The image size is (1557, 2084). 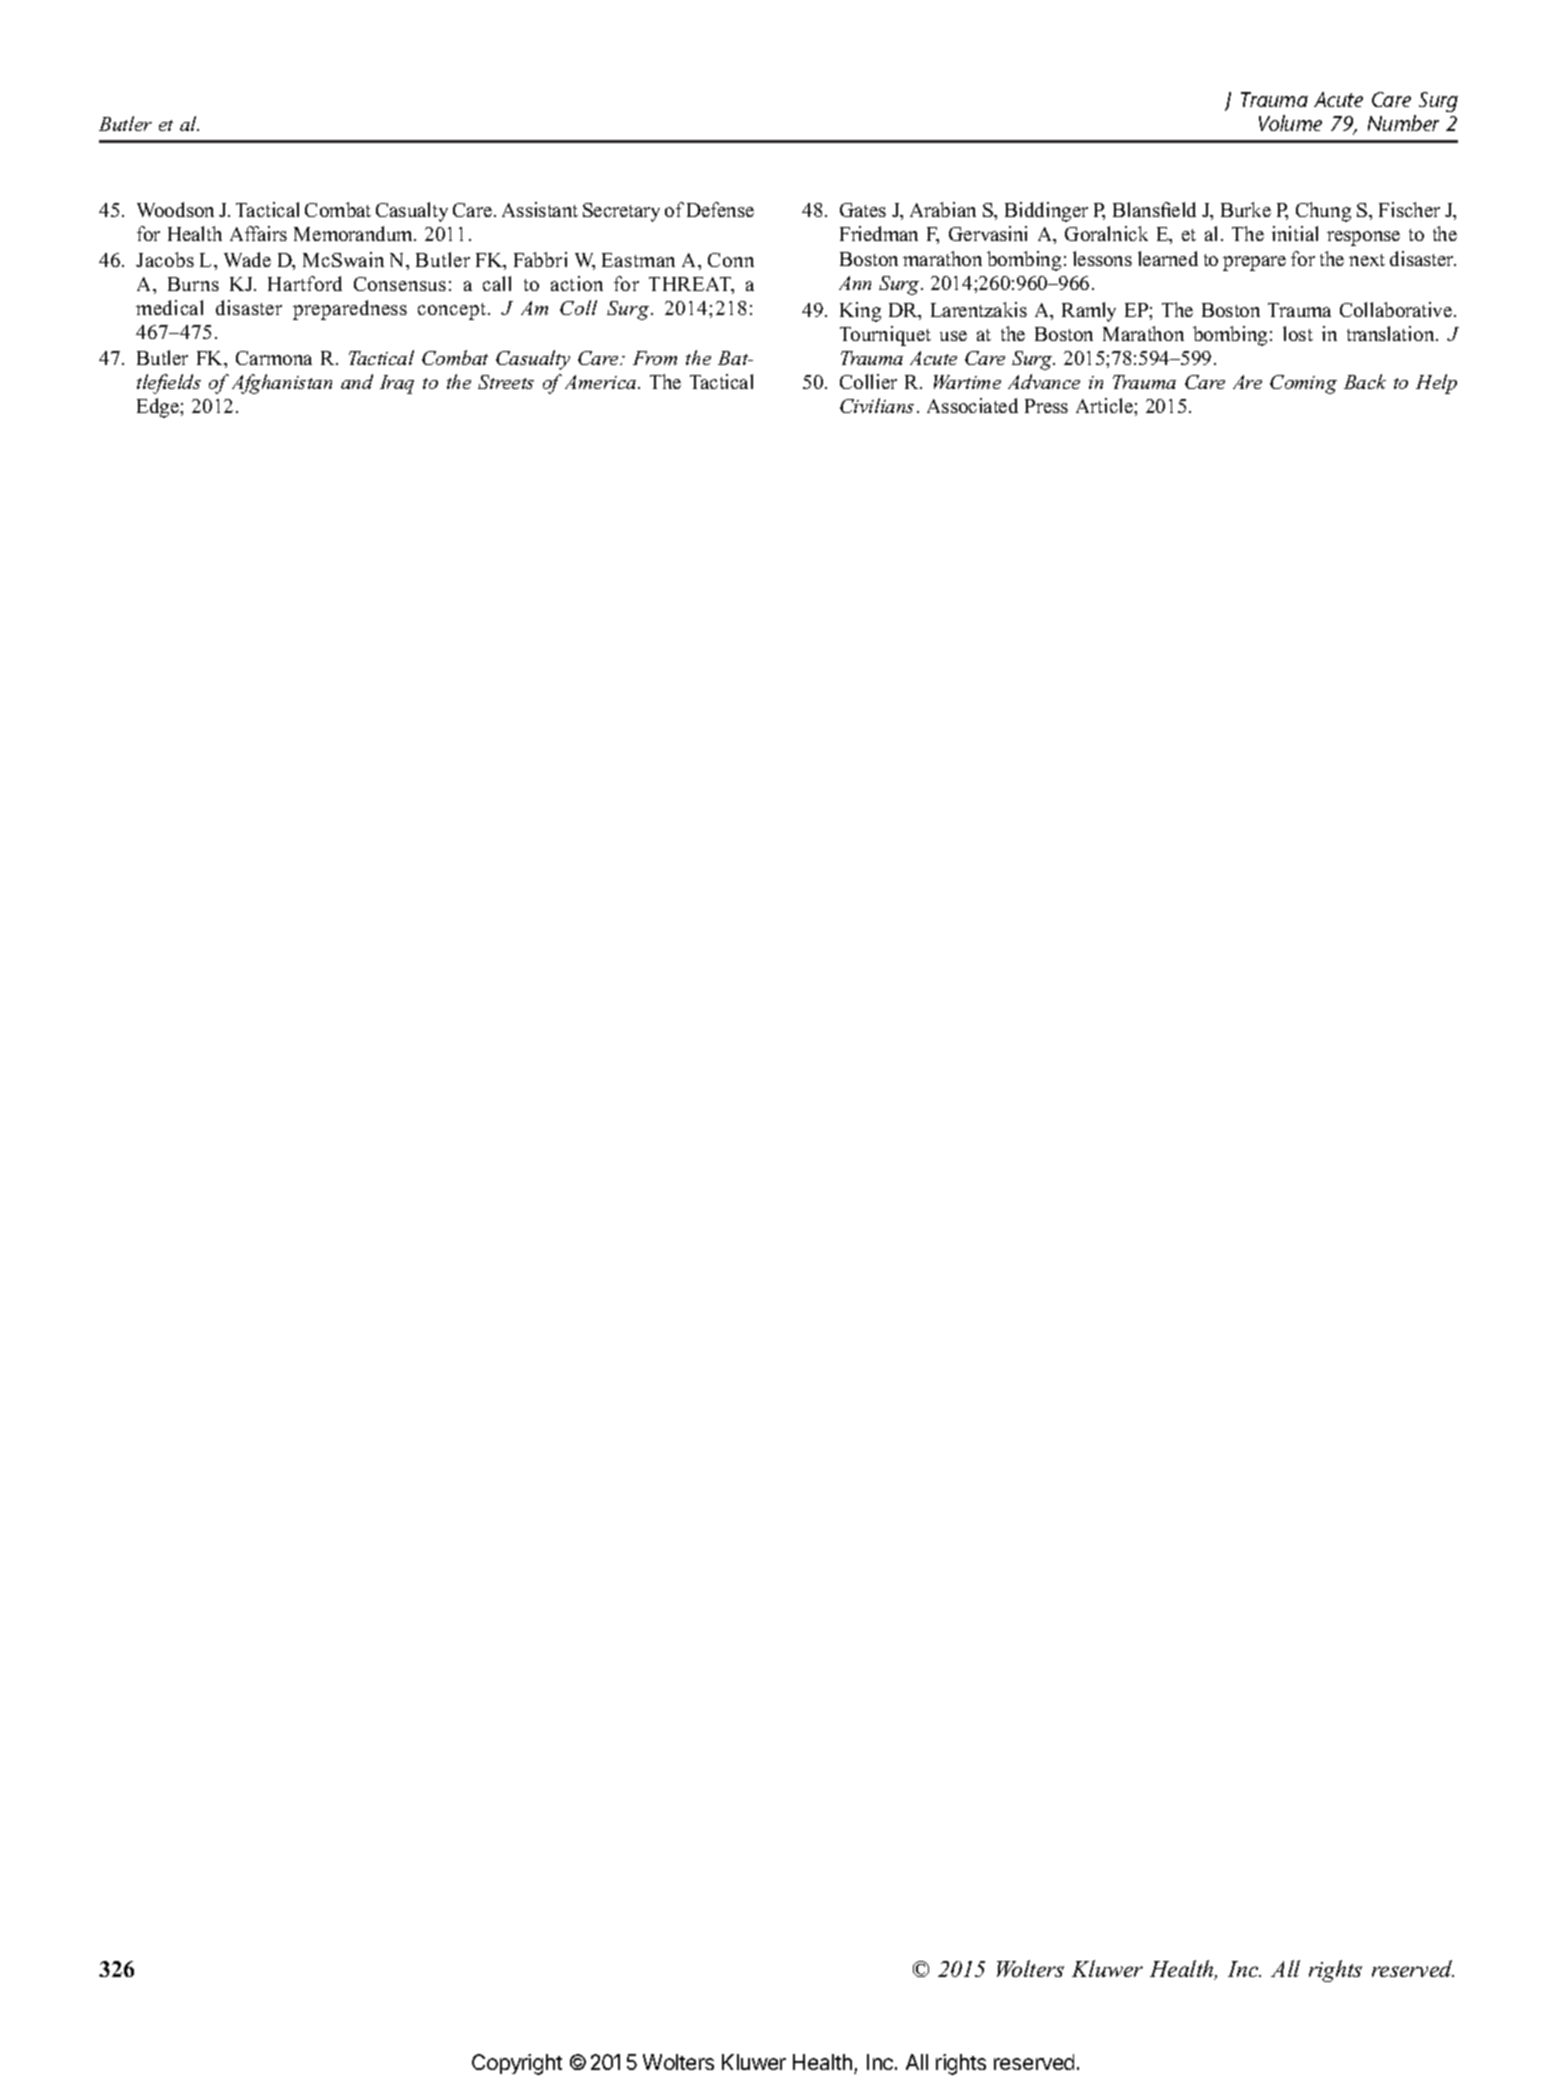 What do you see at coordinates (1436, 384) in the screenshot?
I see `Help` at bounding box center [1436, 384].
